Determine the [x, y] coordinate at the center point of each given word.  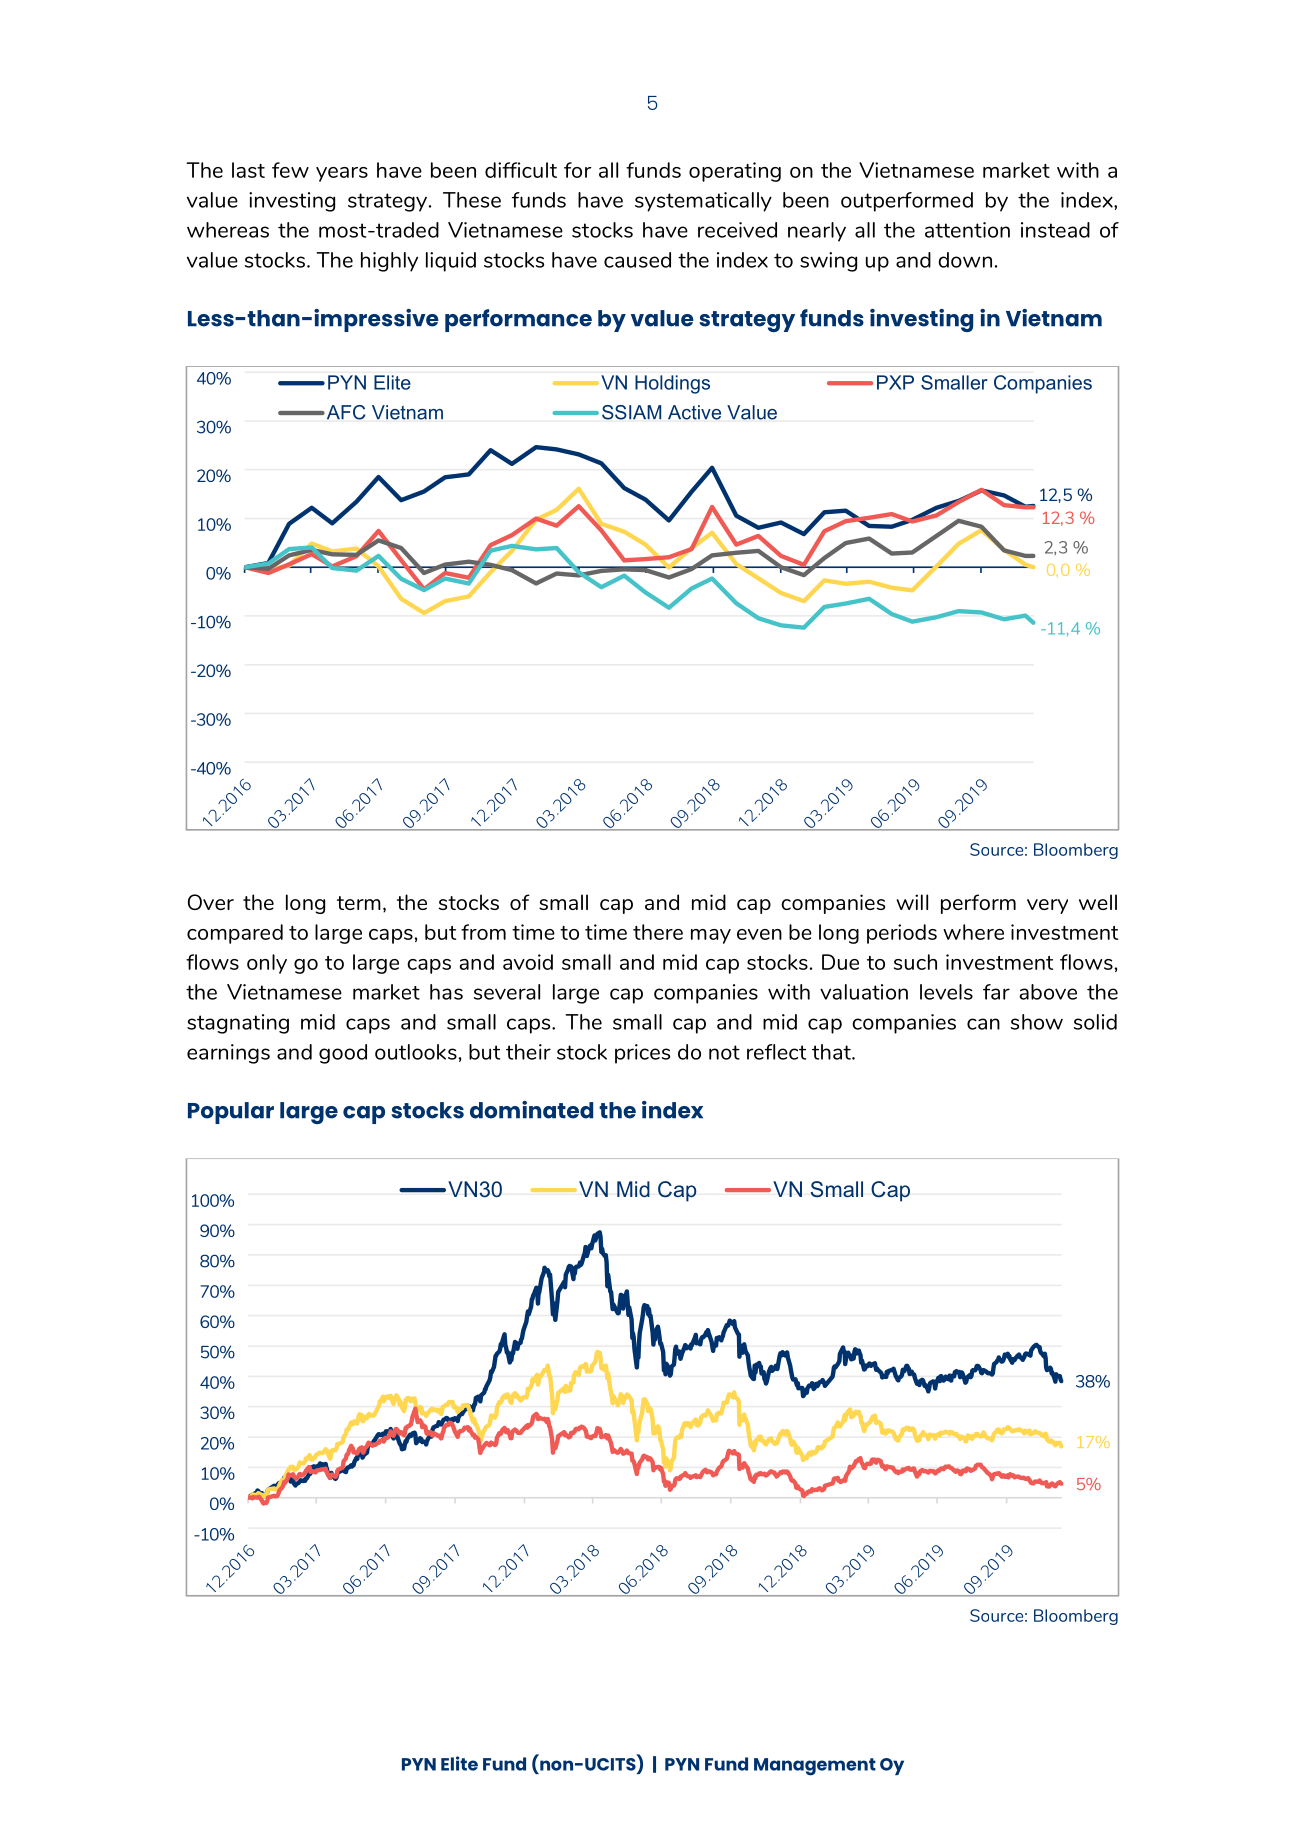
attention [967, 230]
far [996, 992]
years [342, 174]
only [267, 964]
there [658, 932]
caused [637, 260]
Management [815, 1767]
